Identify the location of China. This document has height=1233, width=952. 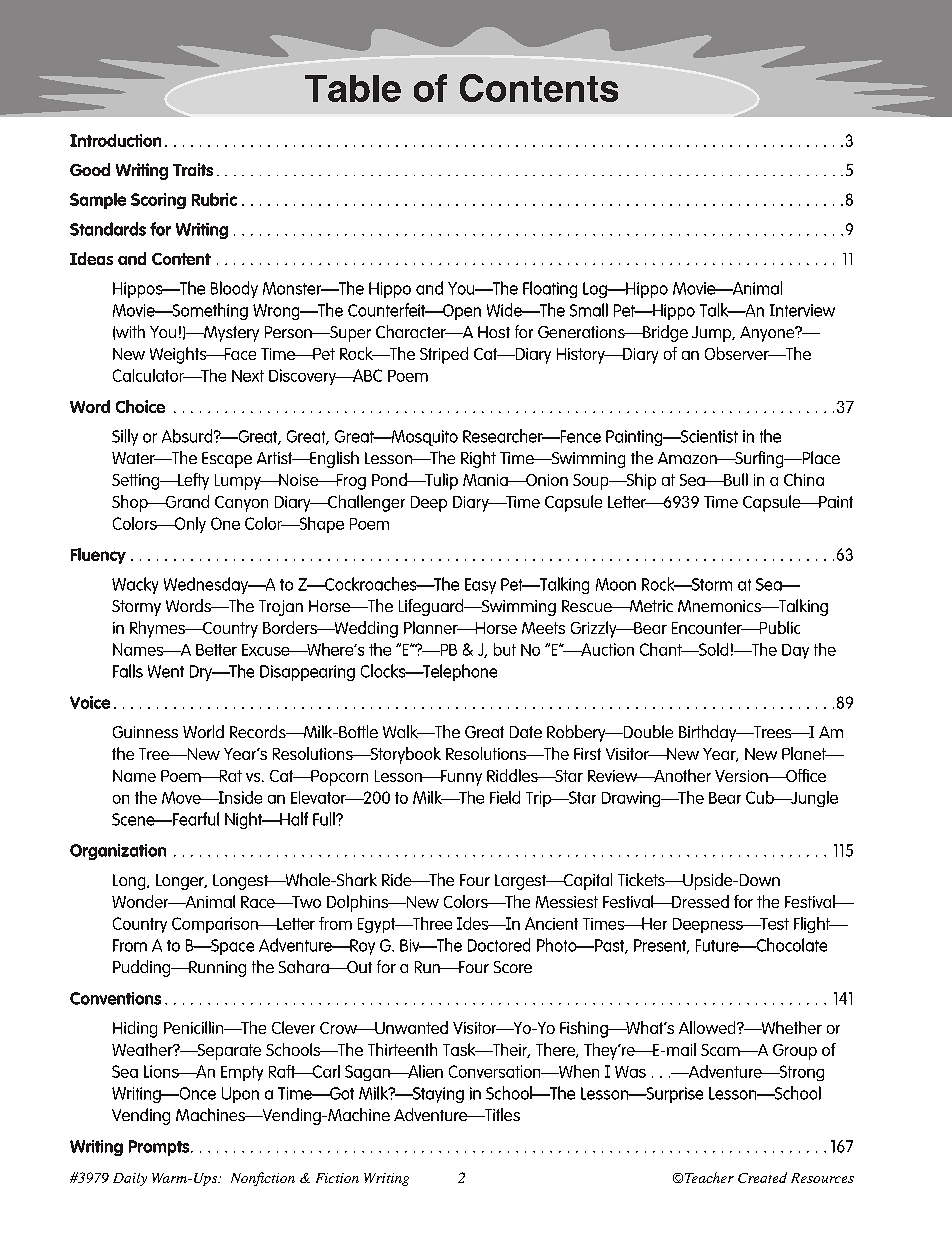
(804, 479).
